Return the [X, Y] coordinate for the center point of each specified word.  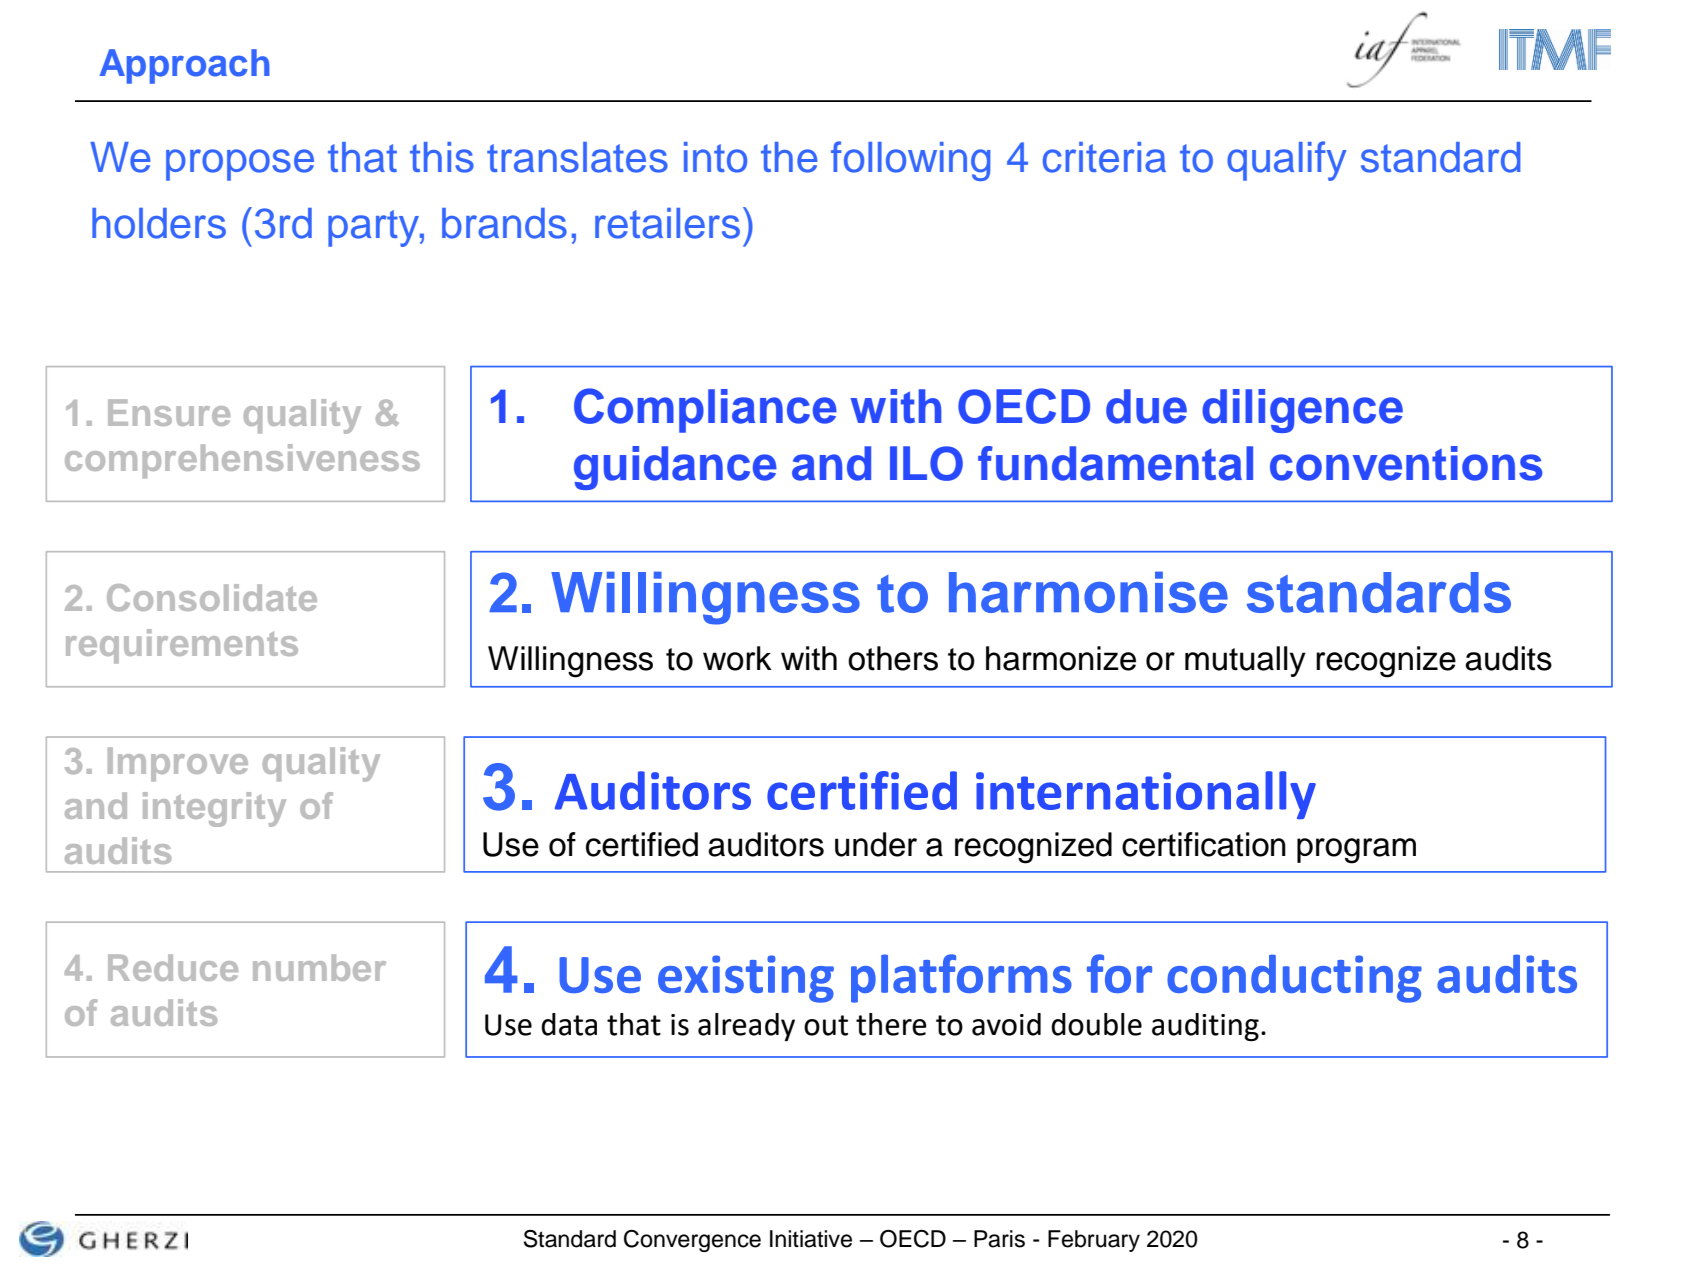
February [1094, 1241]
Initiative [811, 1239]
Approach [184, 66]
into [715, 157]
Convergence [692, 1241]
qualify [1287, 161]
